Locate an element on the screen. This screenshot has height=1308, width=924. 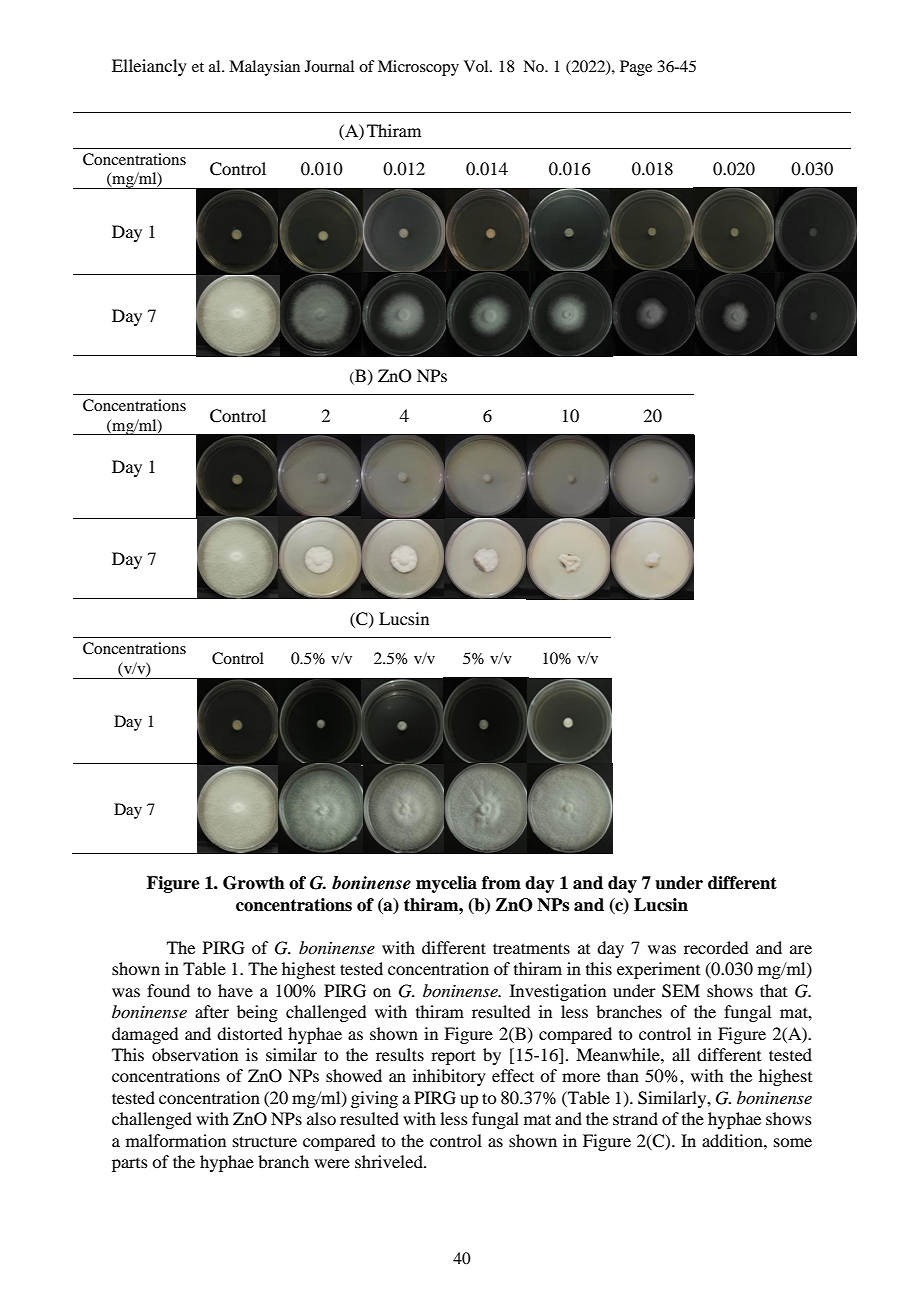
addition is located at coordinates (733, 1140).
